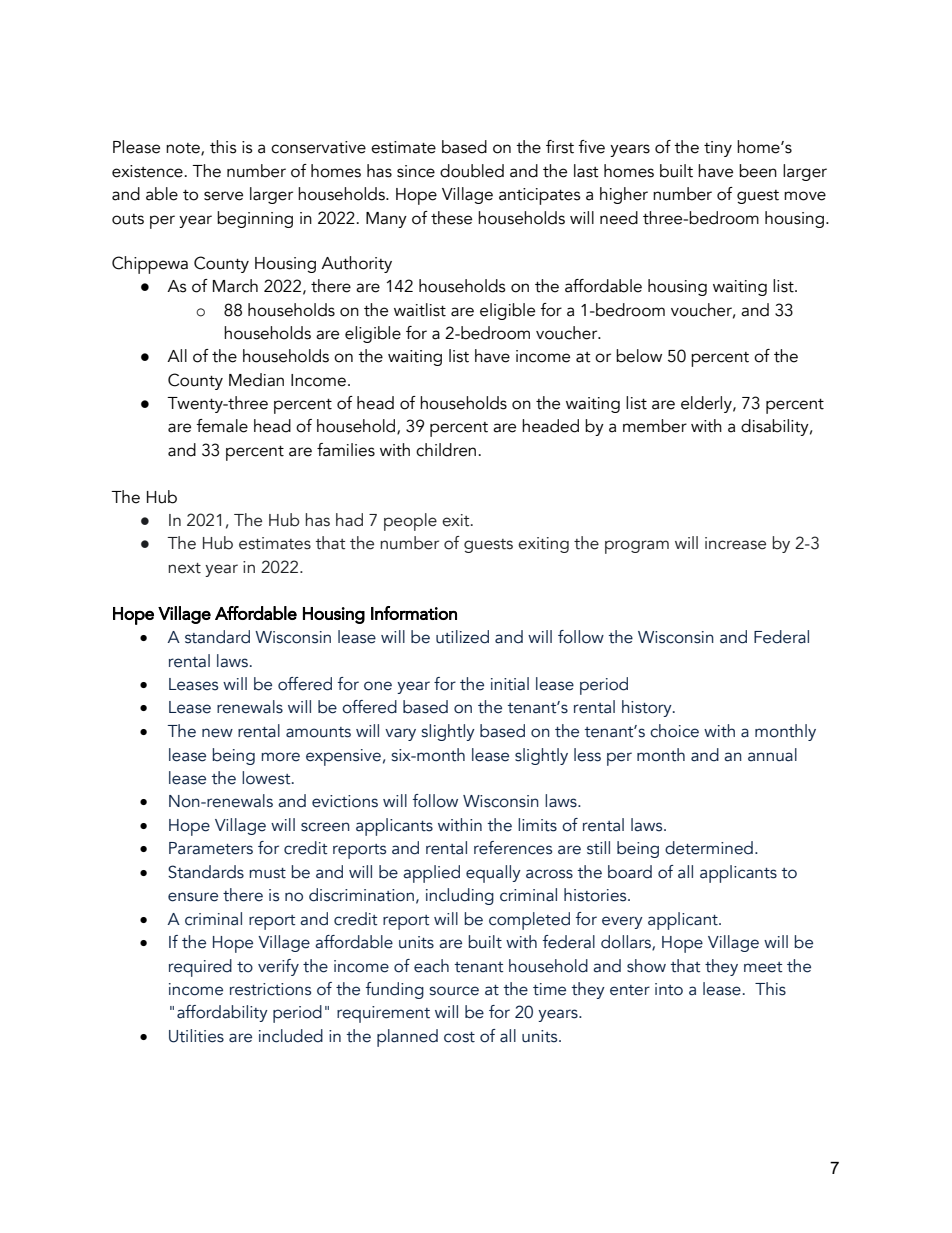 This screenshot has height=1233, width=952. What do you see at coordinates (267, 778) in the screenshot?
I see `lowest` at bounding box center [267, 778].
